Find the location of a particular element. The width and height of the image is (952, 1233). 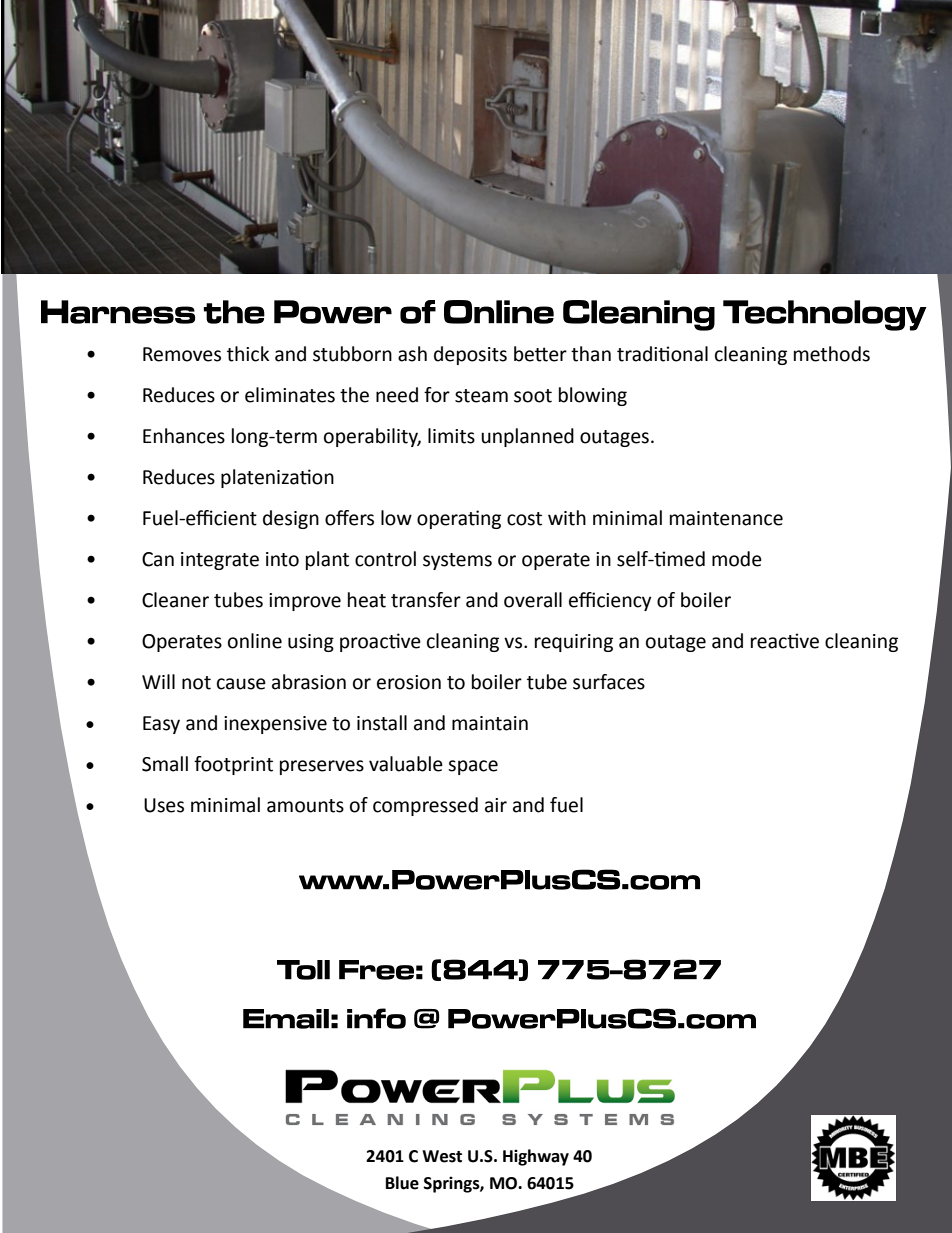

space is located at coordinates (473, 767).
